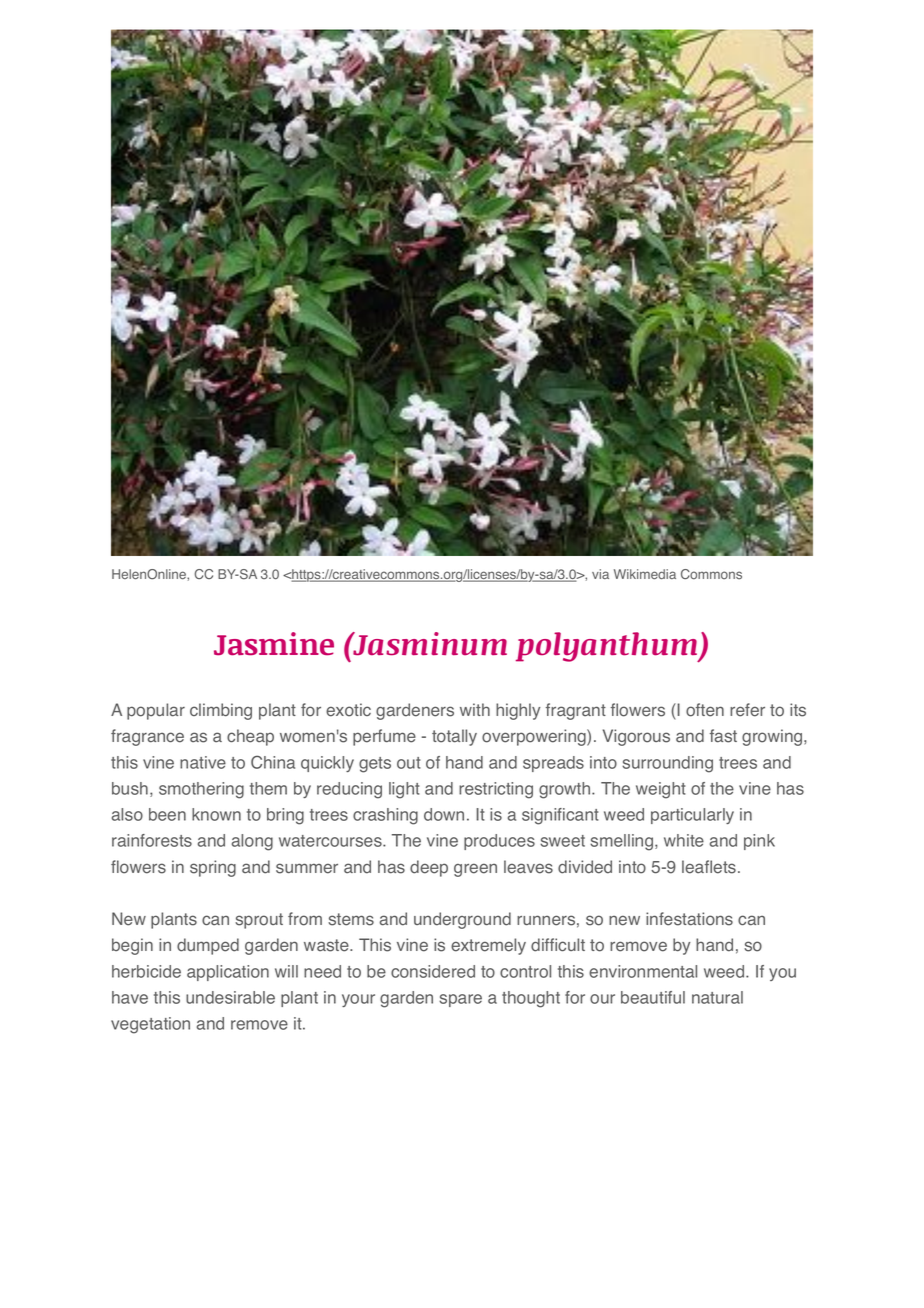  I want to click on particularly, so click(692, 816).
